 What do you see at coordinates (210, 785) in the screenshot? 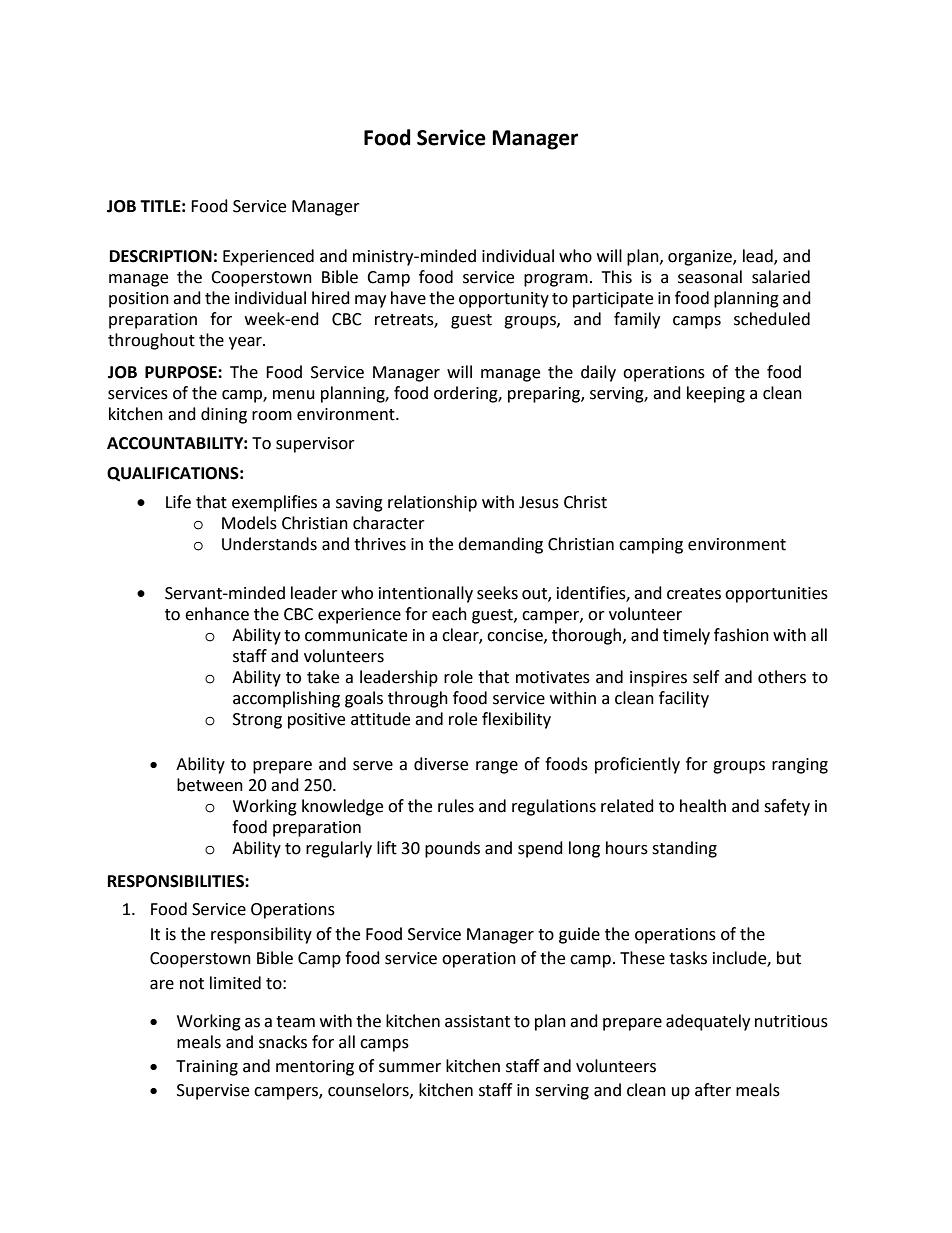
I see `between` at bounding box center [210, 785].
